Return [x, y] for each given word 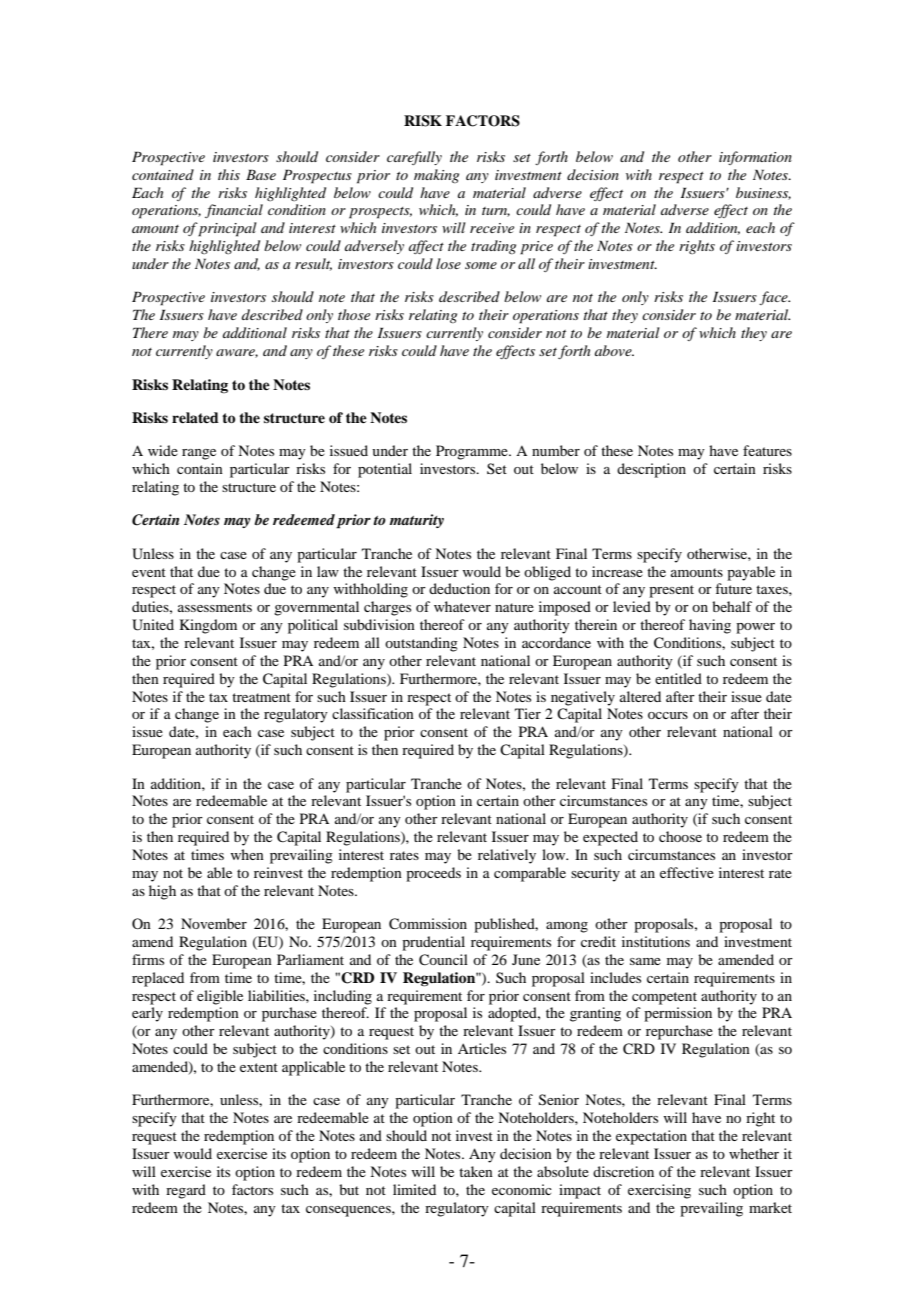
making [436, 176]
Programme [473, 452]
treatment [261, 697]
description [651, 470]
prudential [433, 943]
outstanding [421, 644]
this [229, 174]
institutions [656, 941]
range [199, 454]
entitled [678, 678]
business [763, 193]
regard [186, 1191]
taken [476, 1171]
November [214, 923]
